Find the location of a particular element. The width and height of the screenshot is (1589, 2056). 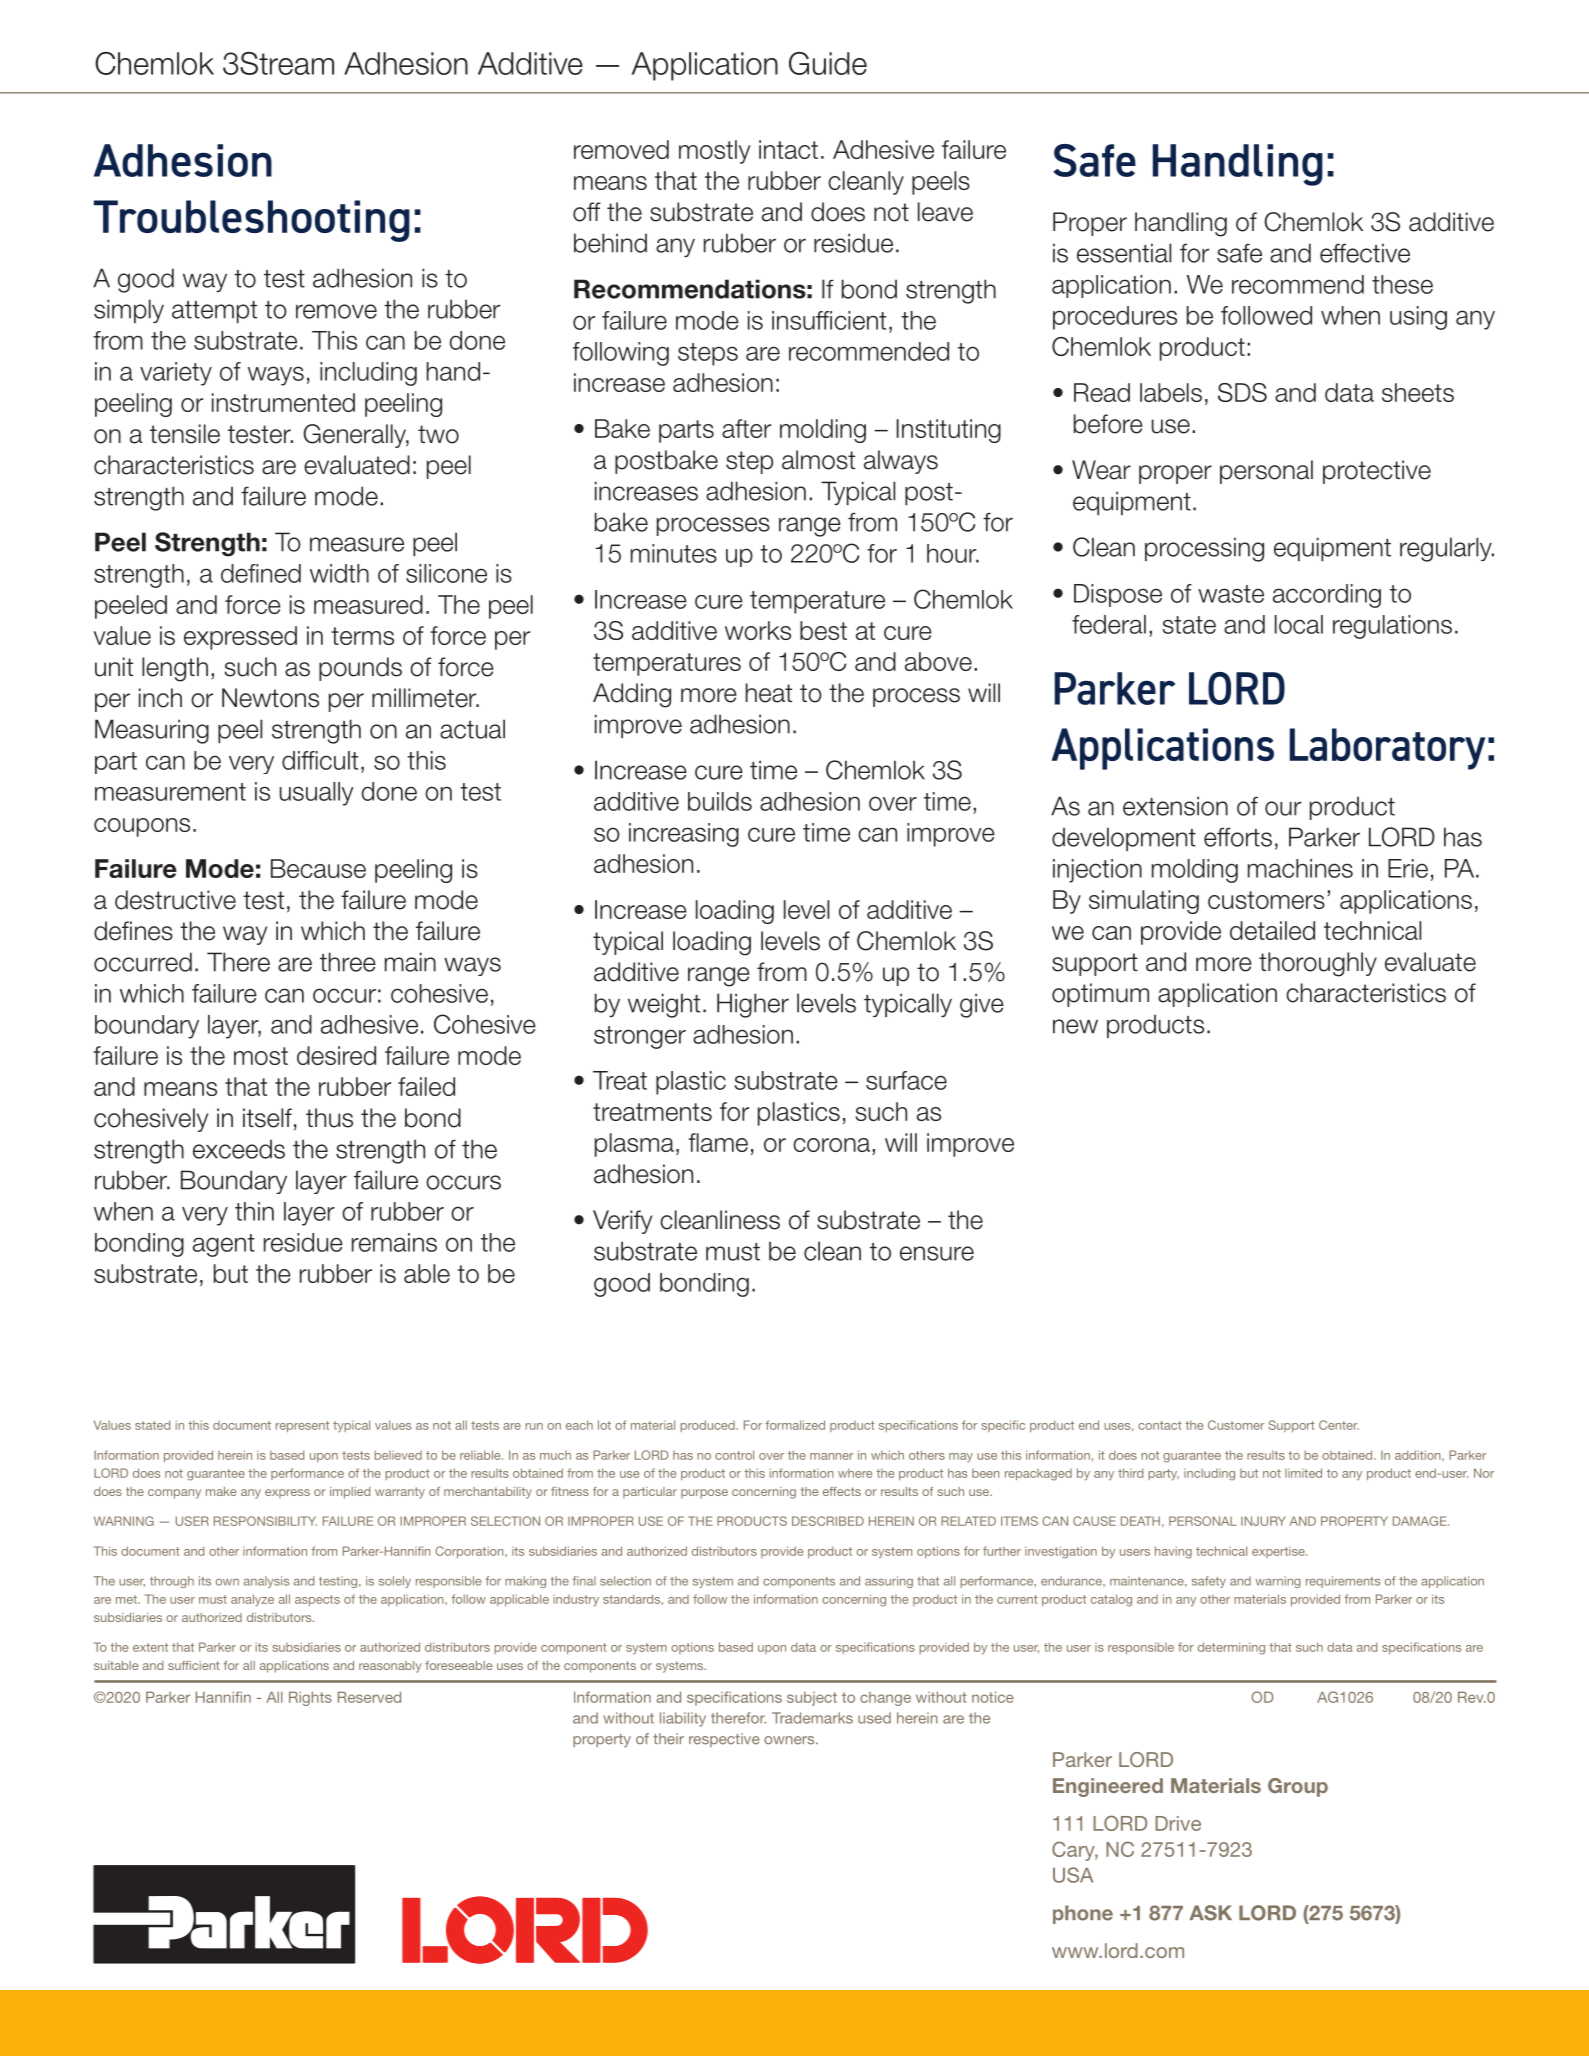

represent is located at coordinates (302, 1426).
